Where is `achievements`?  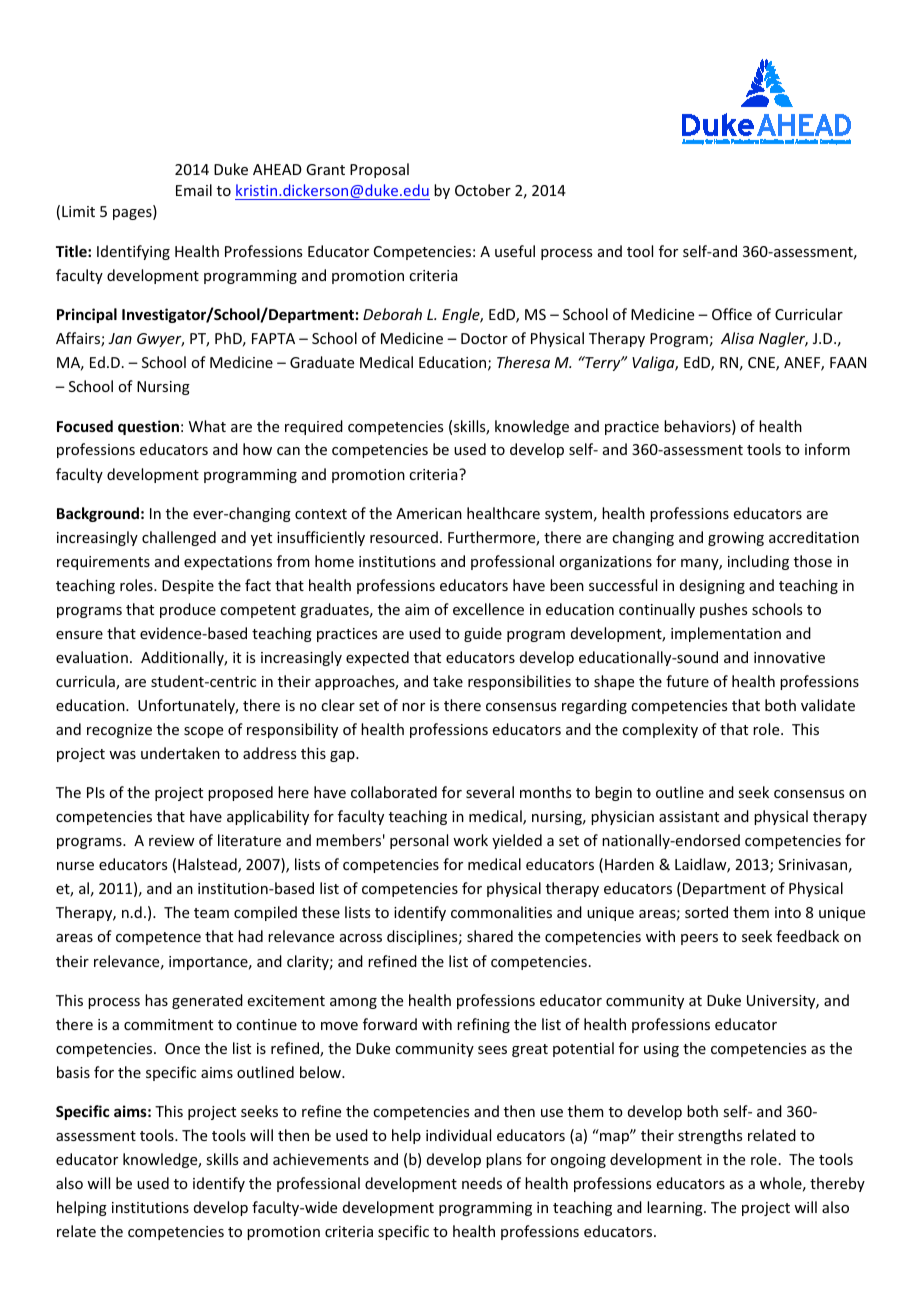
achievements is located at coordinates (321, 1159).
